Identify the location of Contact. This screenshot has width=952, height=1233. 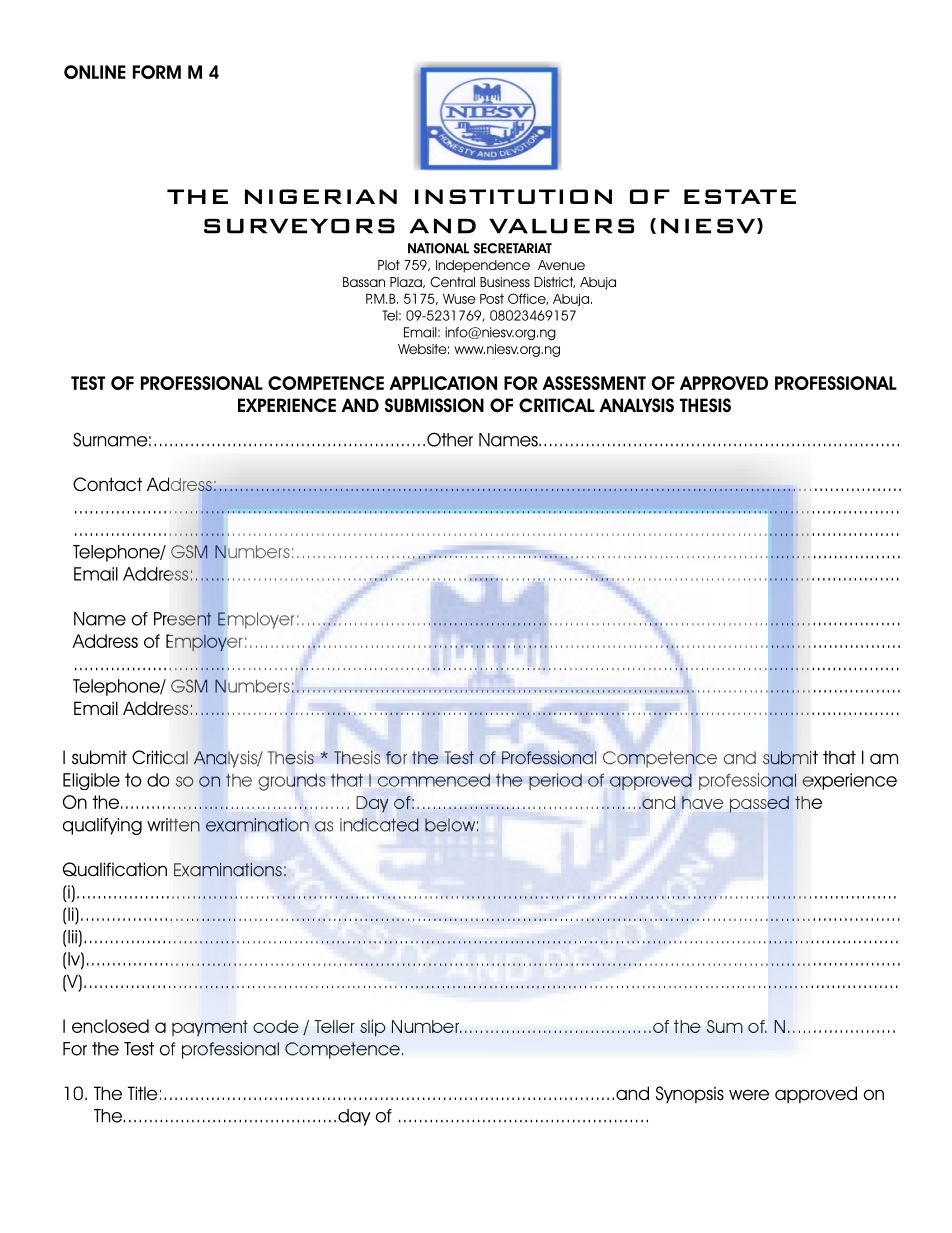
(107, 484).
